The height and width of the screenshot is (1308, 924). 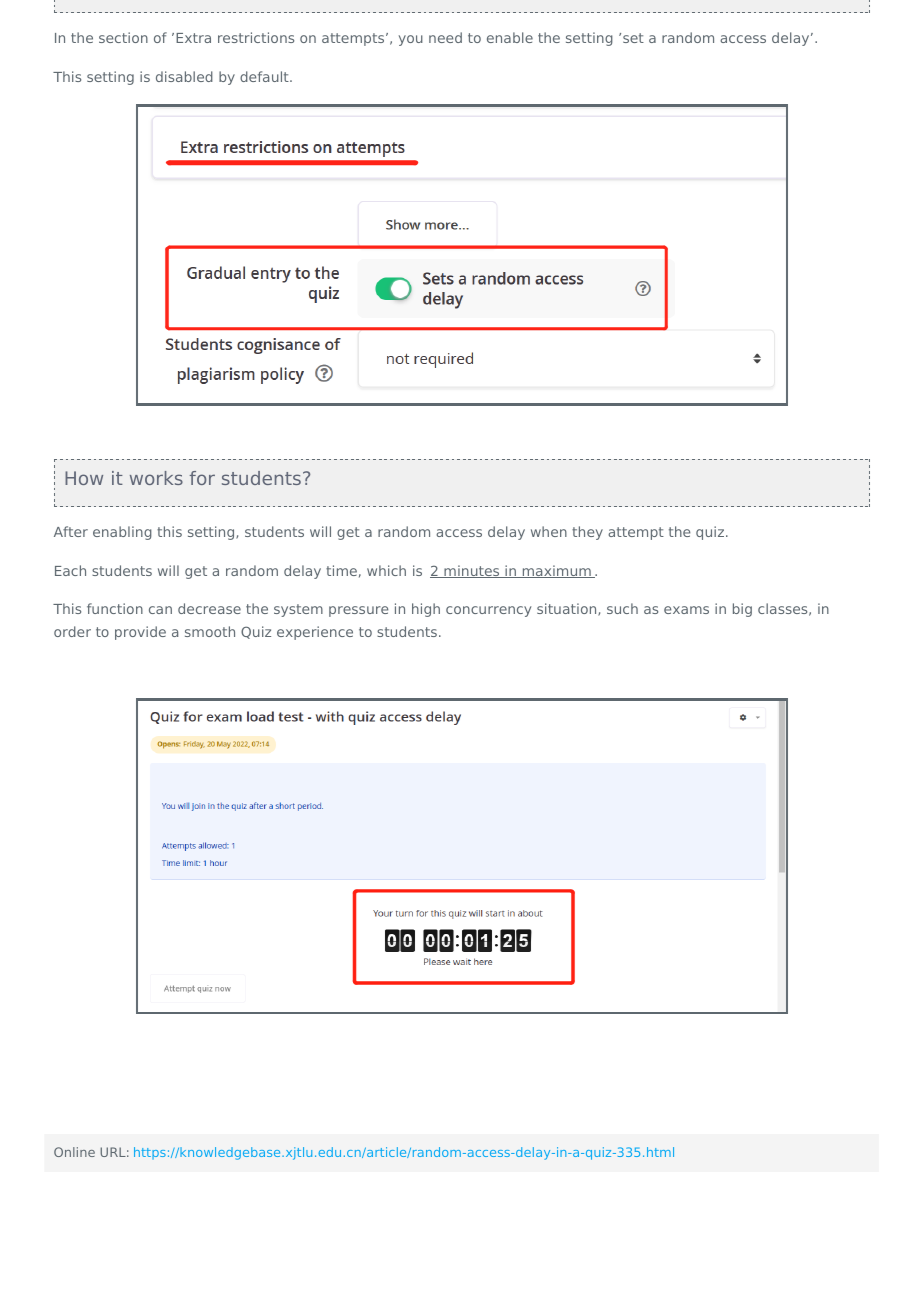 What do you see at coordinates (510, 37) in the screenshot?
I see `enable` at bounding box center [510, 37].
